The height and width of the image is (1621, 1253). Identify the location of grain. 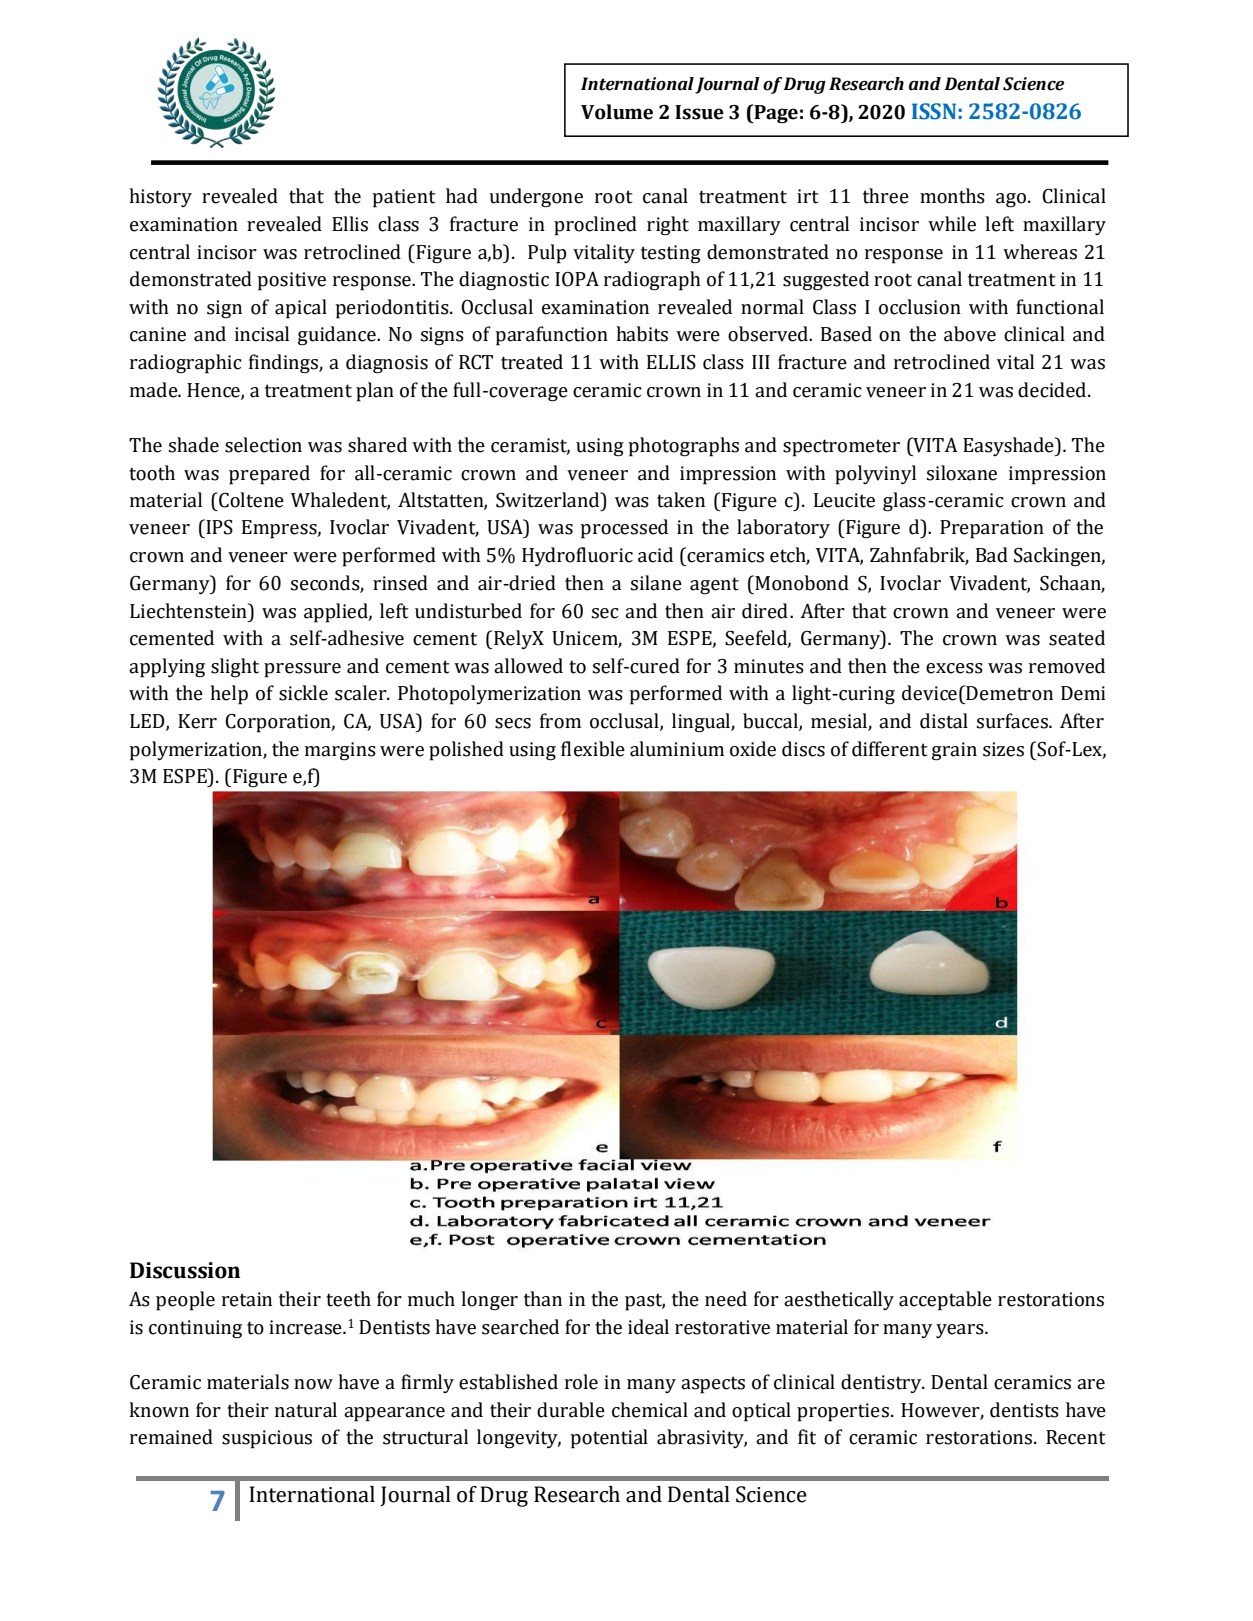
(954, 751).
